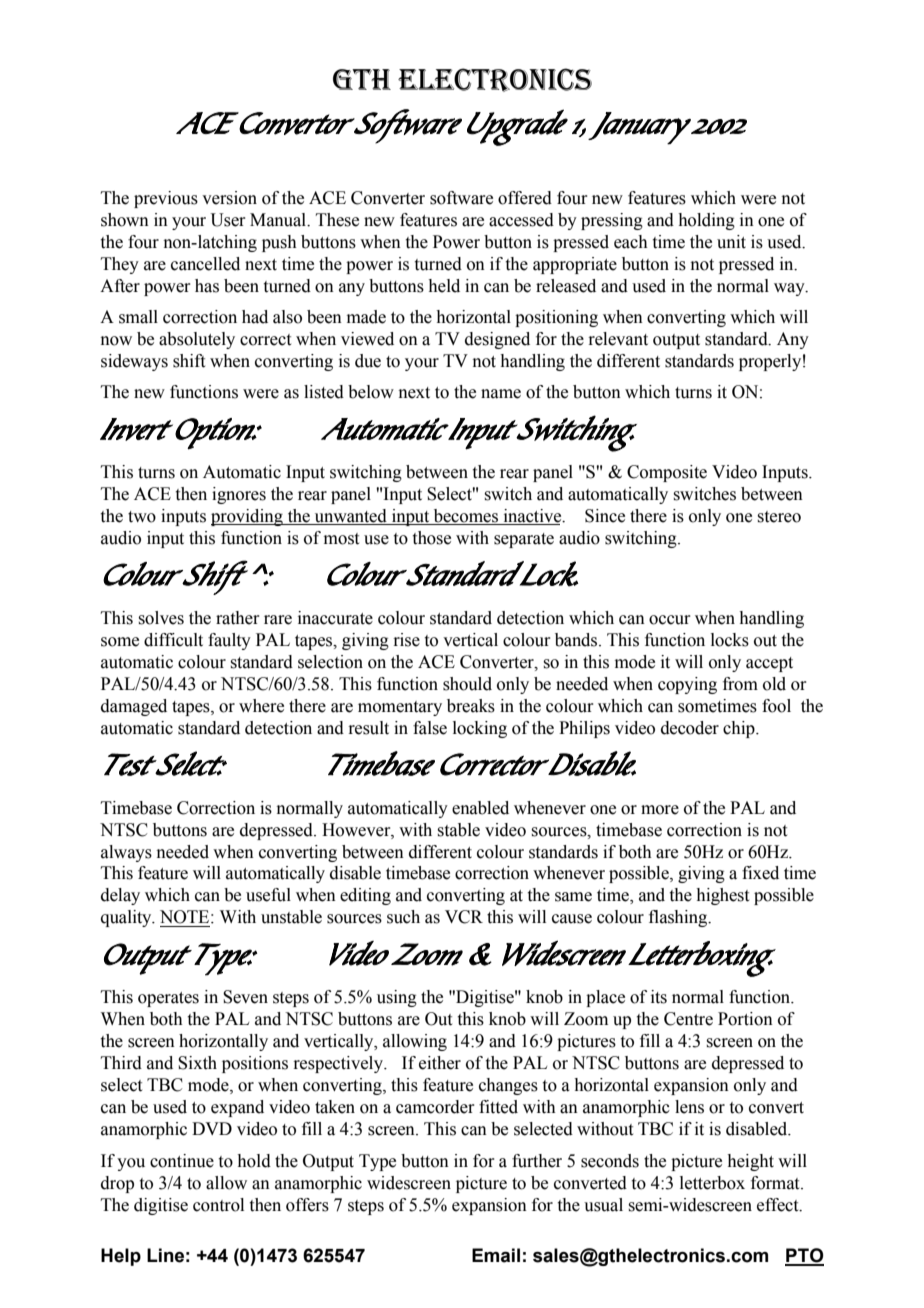 Image resolution: width=924 pixels, height=1308 pixels. I want to click on control, so click(218, 1205).
